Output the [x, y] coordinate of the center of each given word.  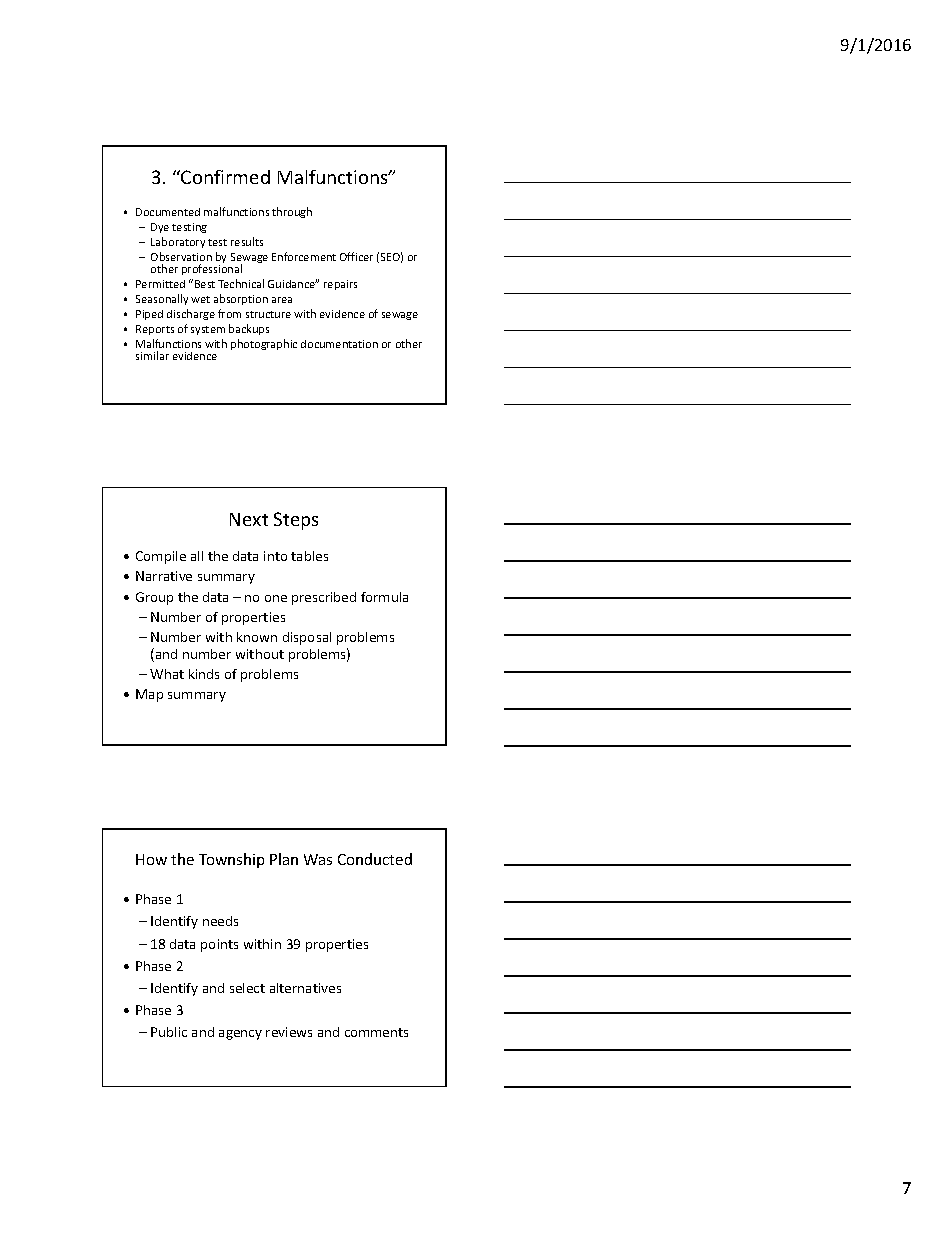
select [247, 988]
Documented [168, 212]
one [276, 598]
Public [169, 1032]
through [292, 212]
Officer [356, 256]
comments [376, 1032]
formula [384, 597]
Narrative [164, 576]
